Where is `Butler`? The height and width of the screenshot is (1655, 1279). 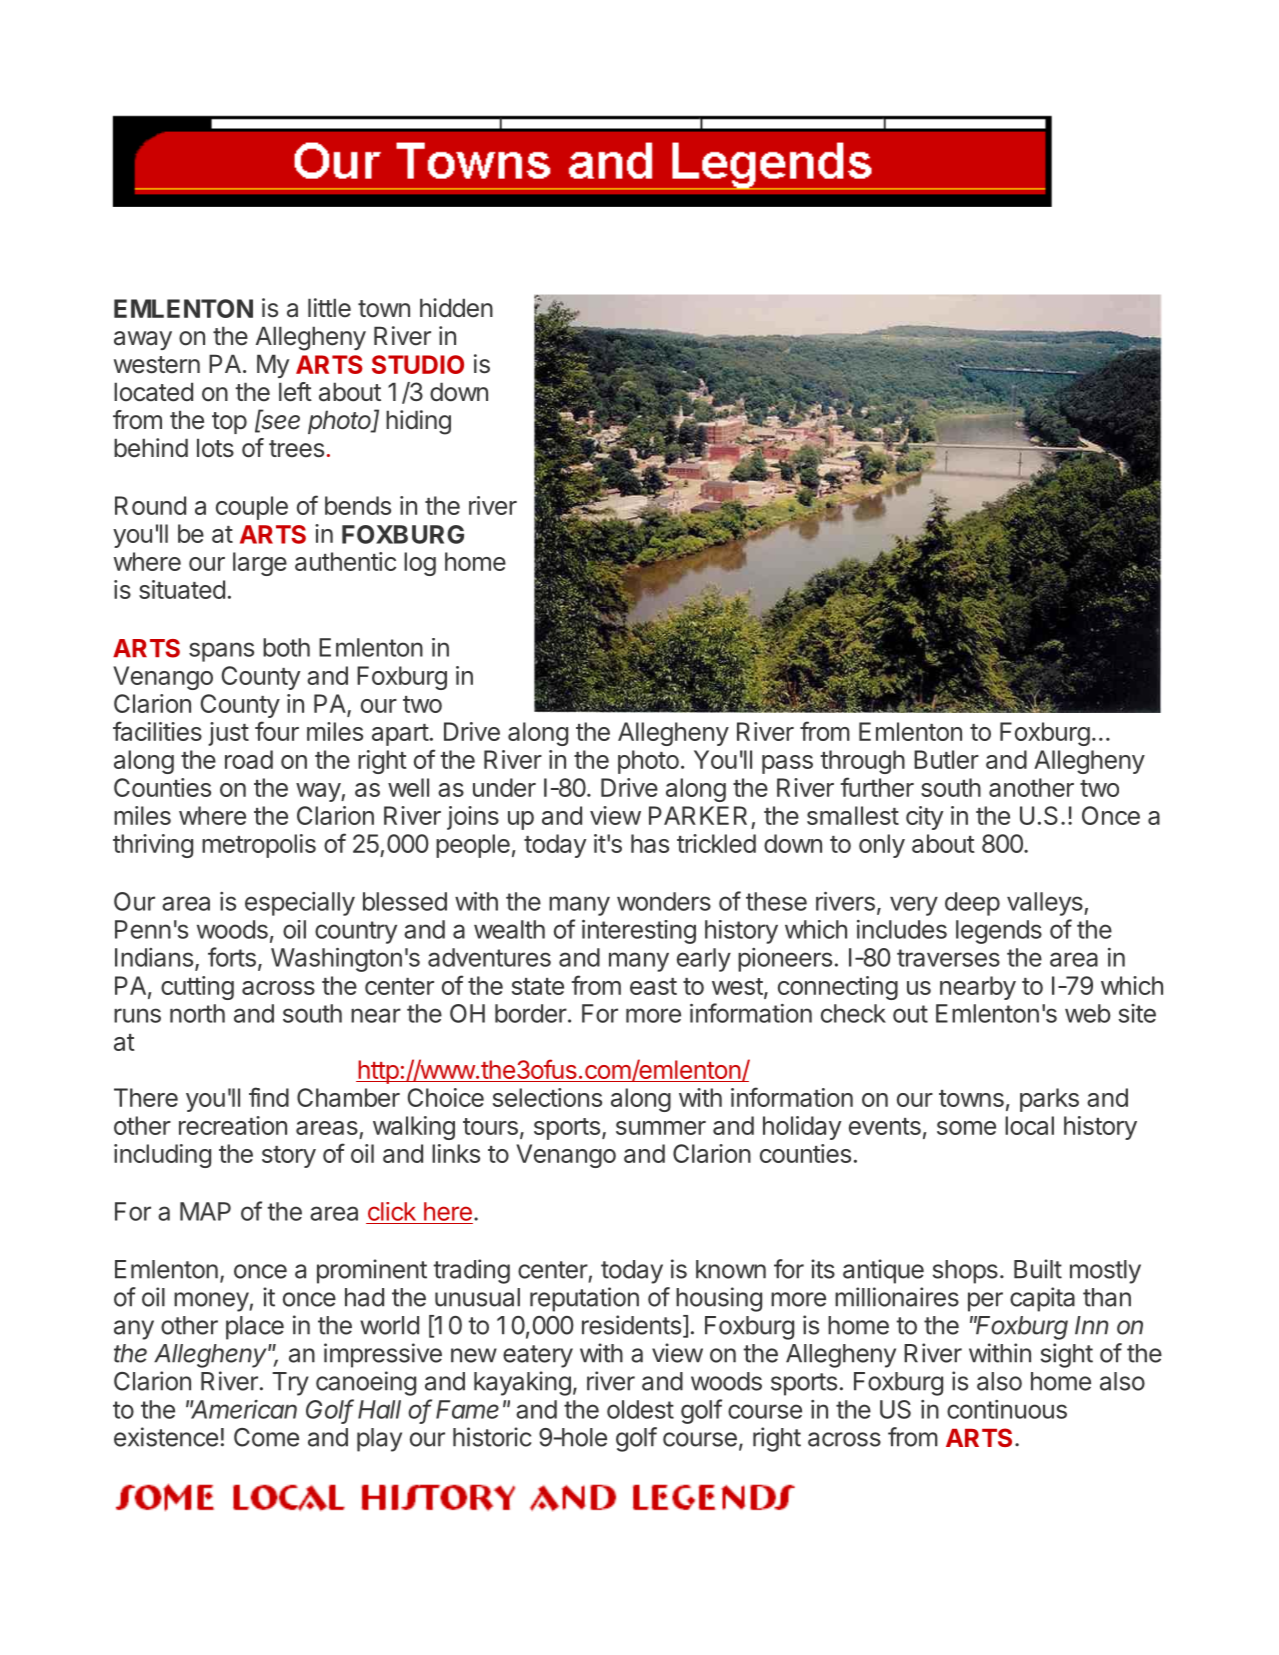 Butler is located at coordinates (946, 759).
